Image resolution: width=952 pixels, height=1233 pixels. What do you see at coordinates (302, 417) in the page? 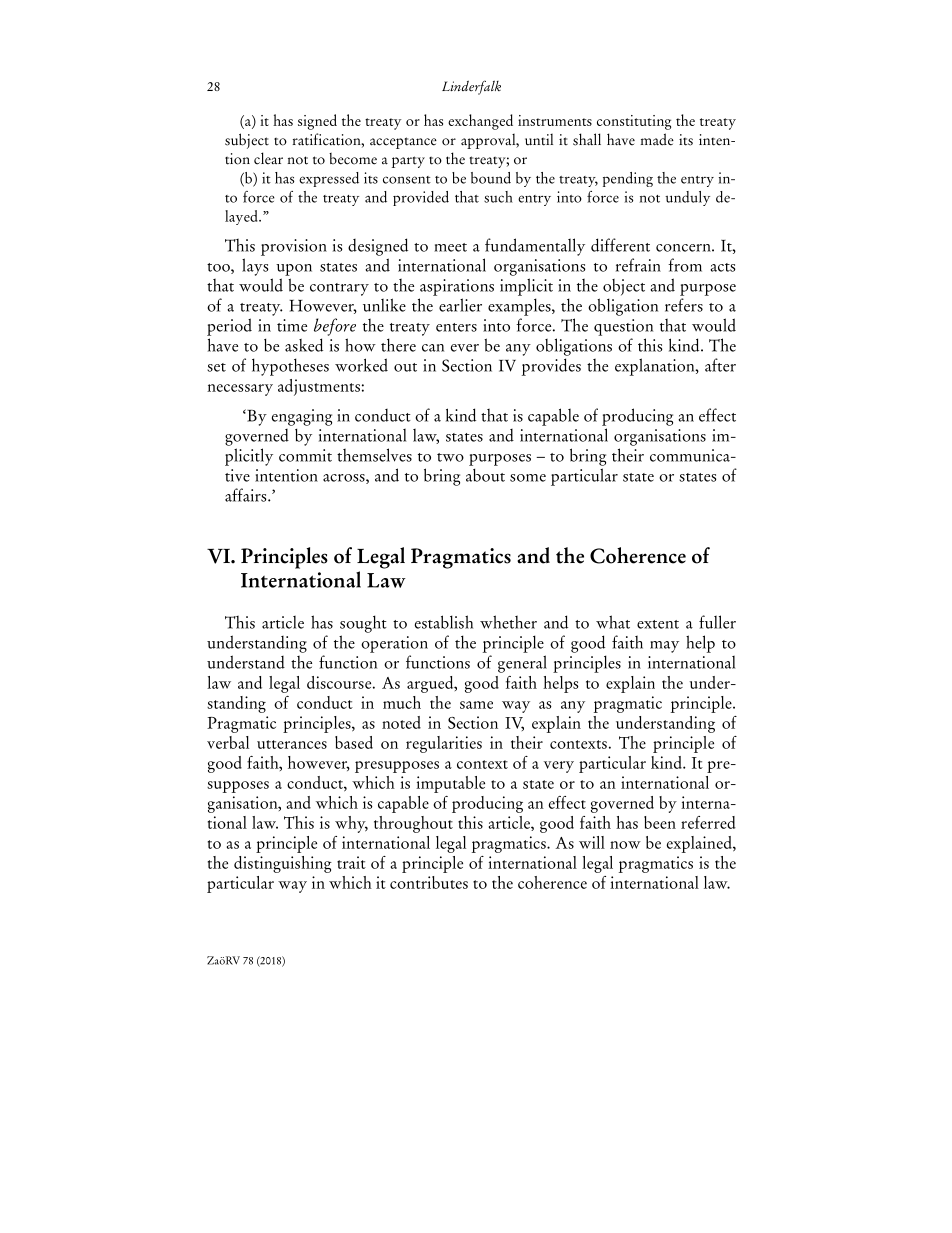
I see `engaging` at bounding box center [302, 417].
